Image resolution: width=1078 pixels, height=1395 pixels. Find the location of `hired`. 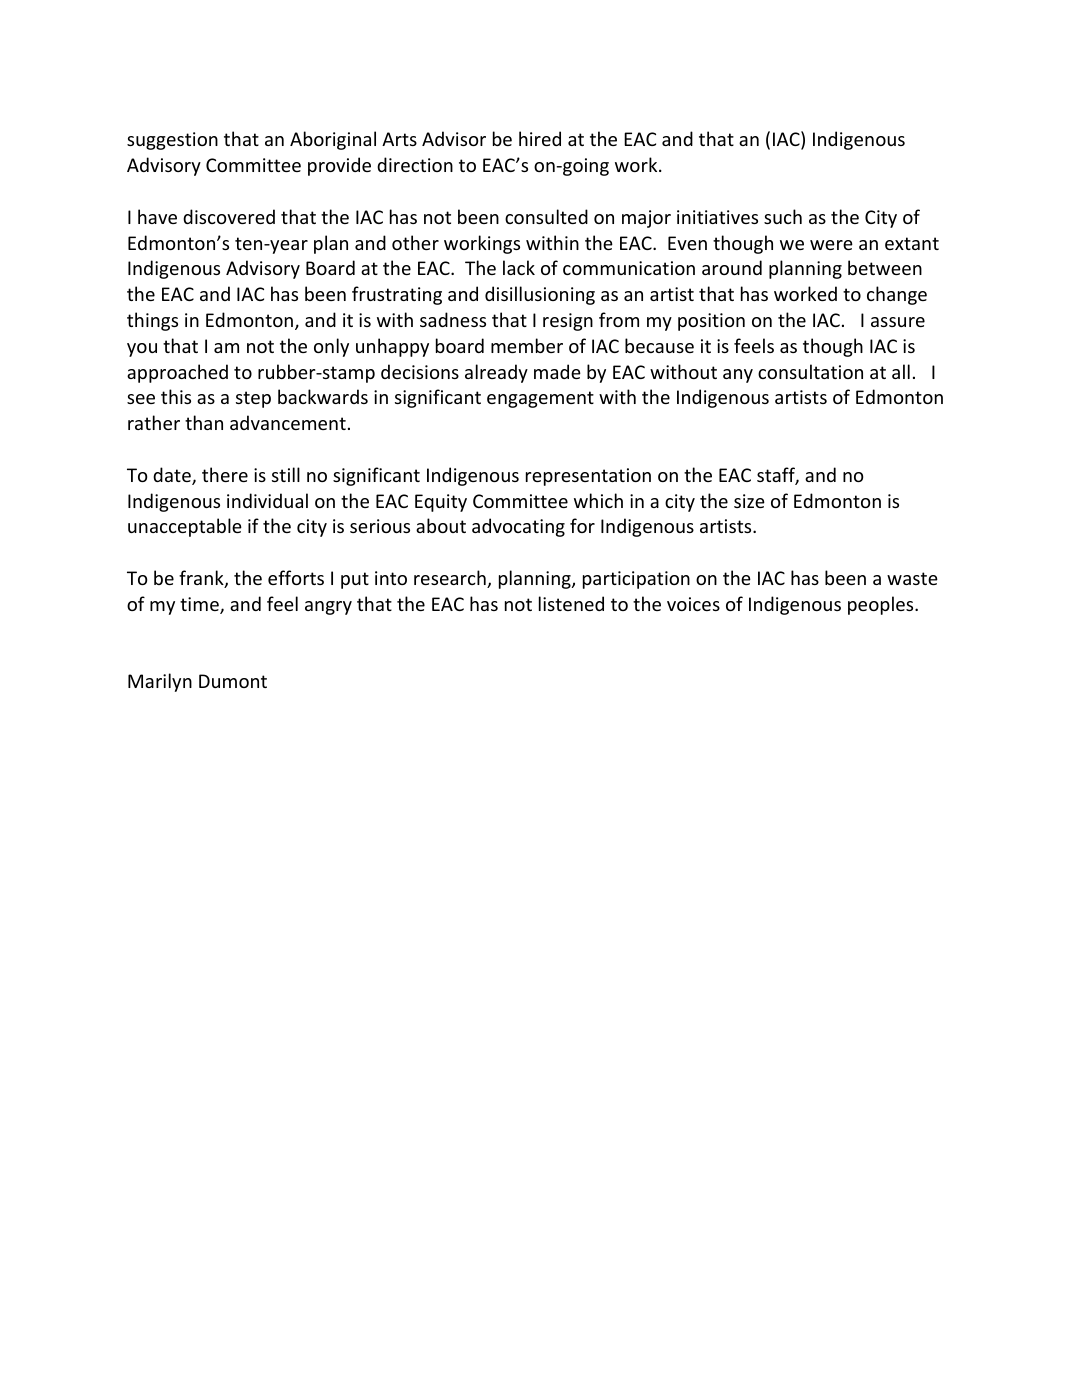

hired is located at coordinates (540, 138).
